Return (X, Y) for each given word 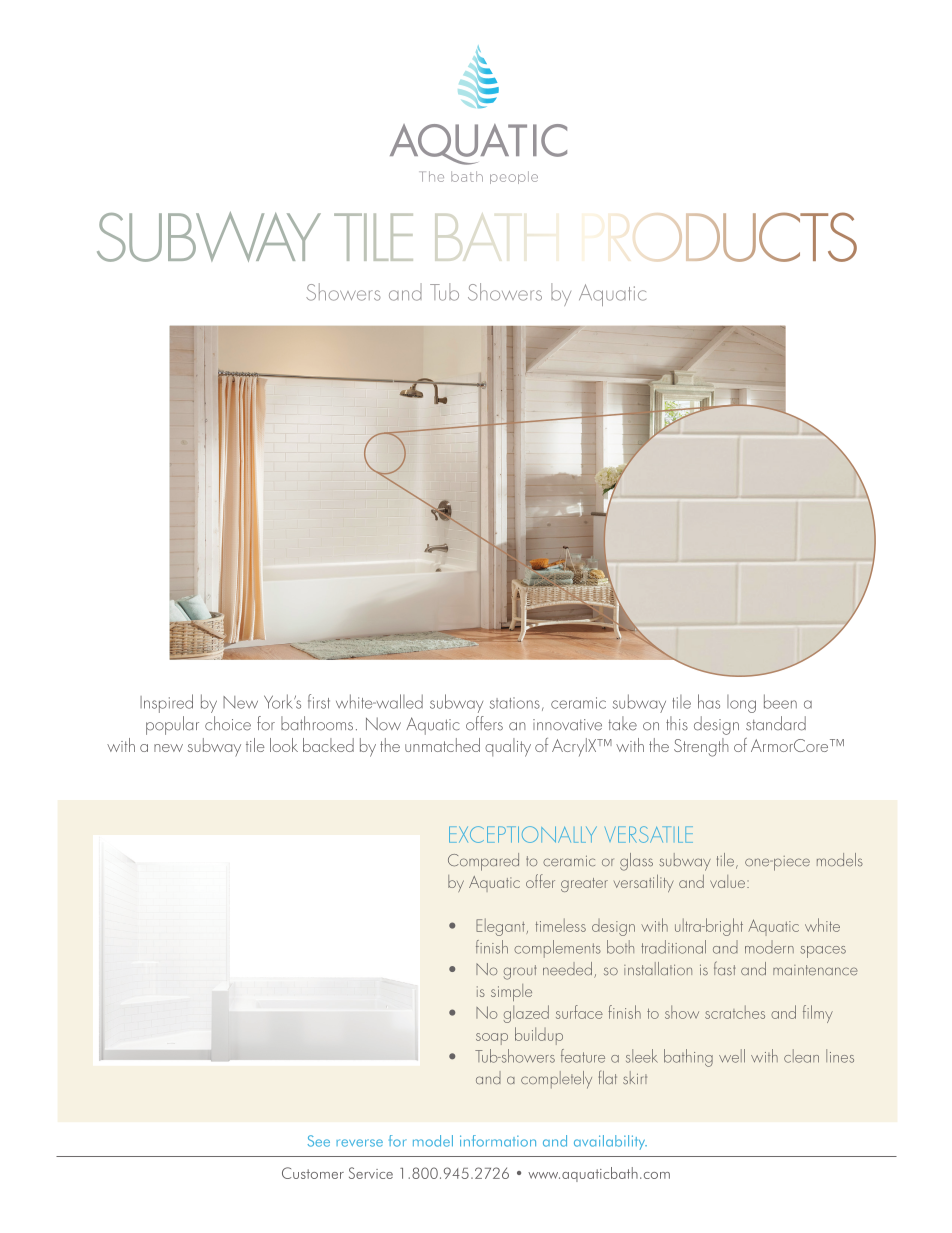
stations (515, 703)
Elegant (501, 927)
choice (228, 723)
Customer (313, 1173)
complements (557, 949)
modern (769, 947)
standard (776, 723)
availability (610, 1142)
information (498, 1141)
